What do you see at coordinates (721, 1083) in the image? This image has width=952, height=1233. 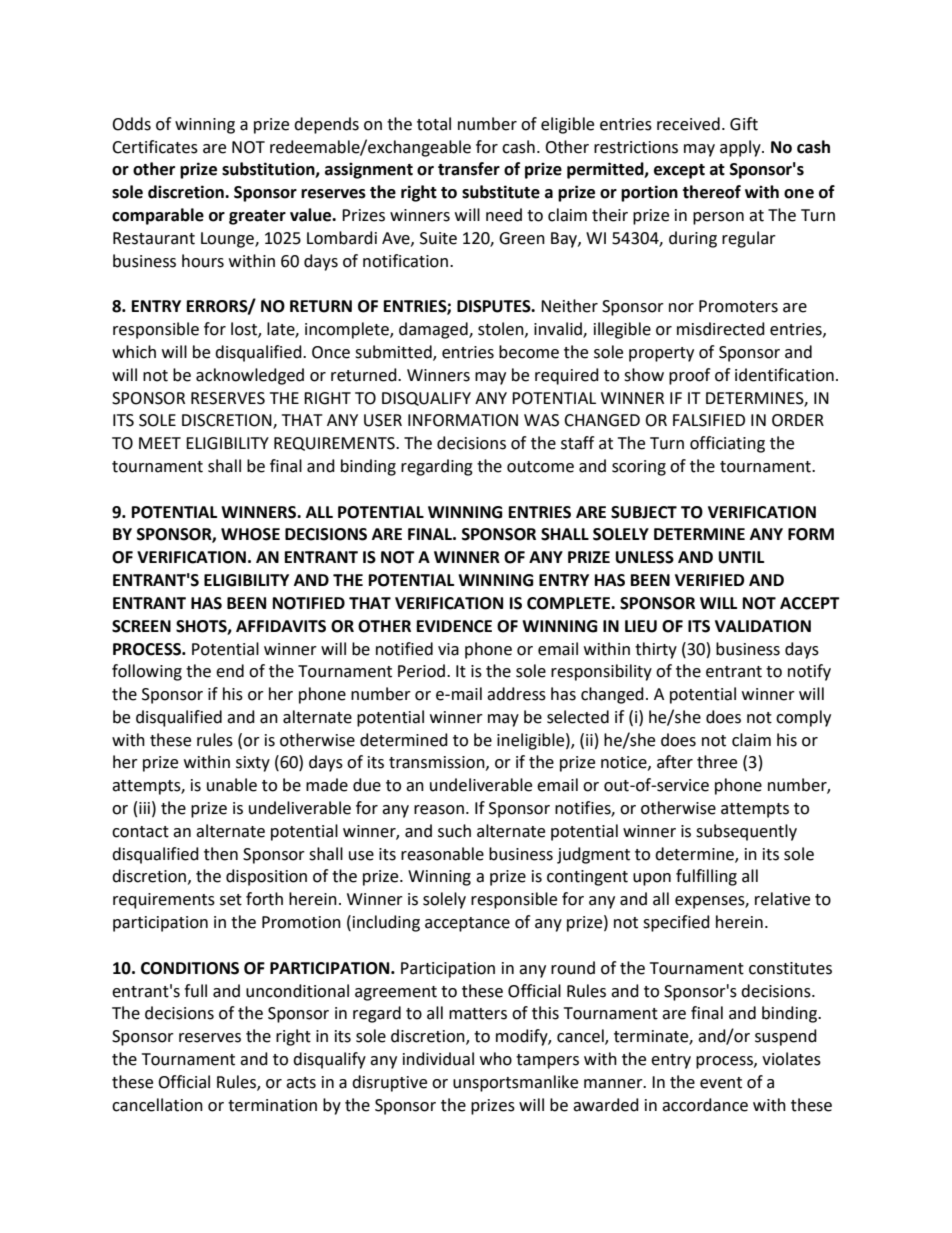 I see `event` at bounding box center [721, 1083].
